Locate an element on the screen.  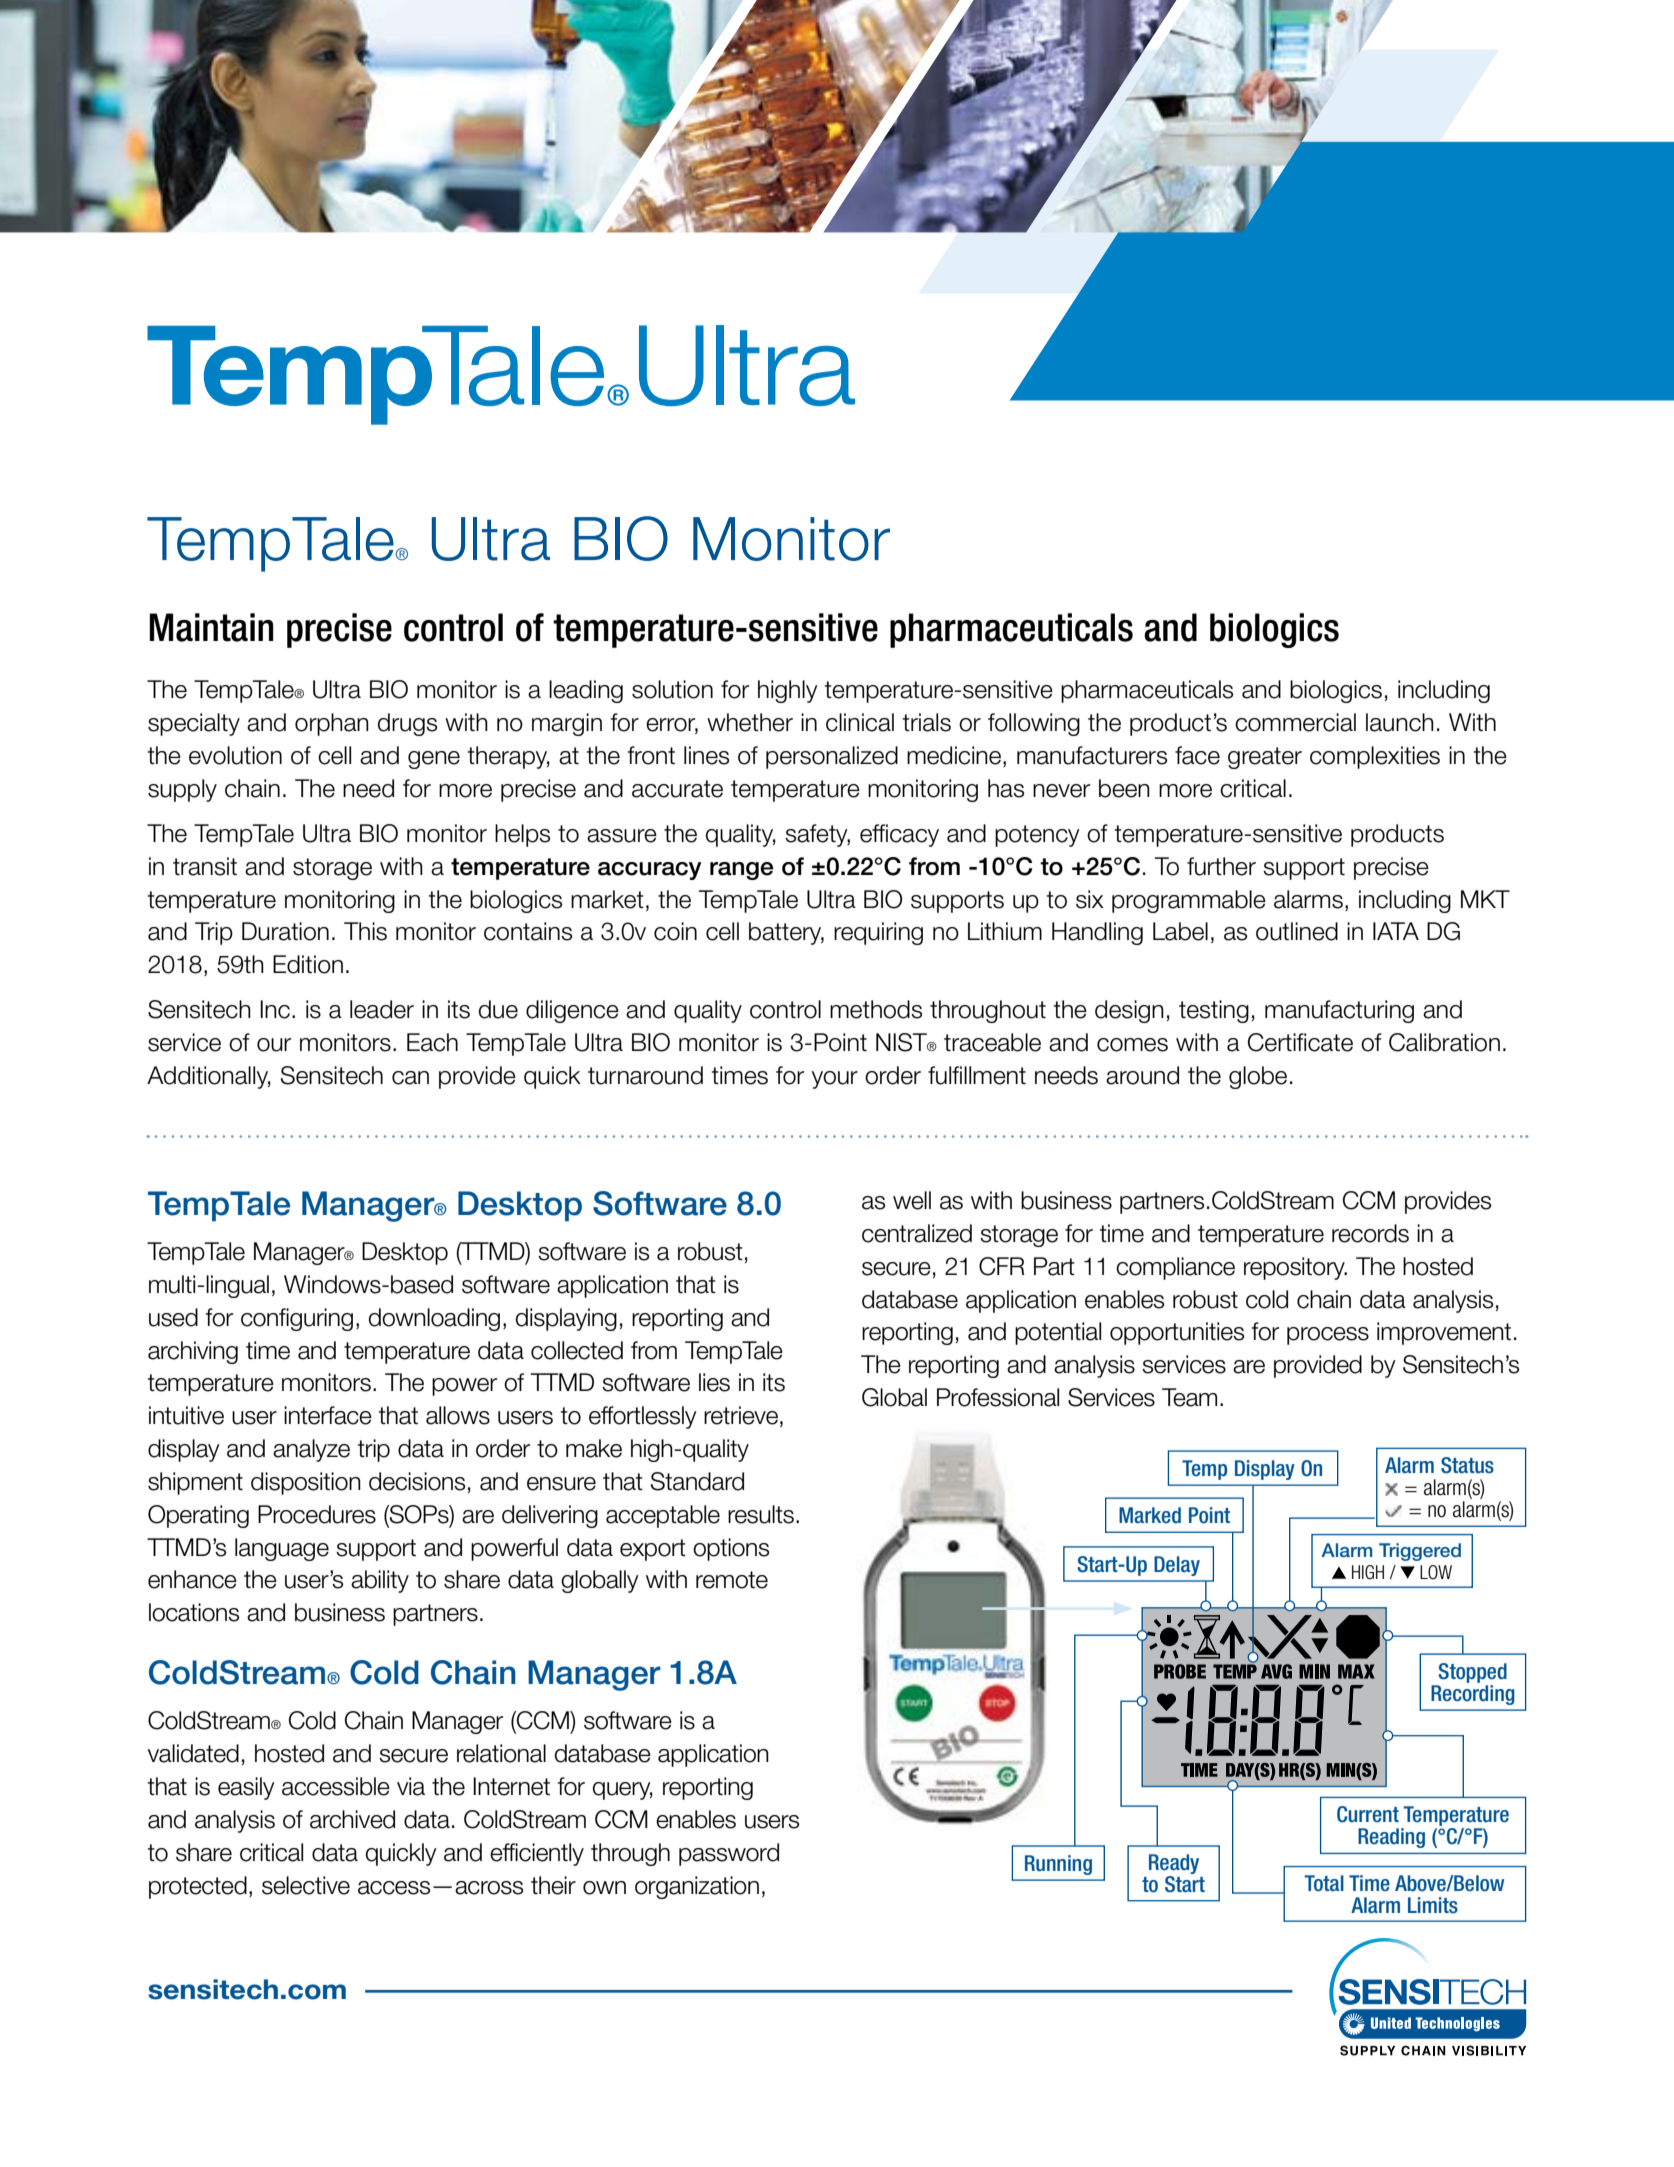
commercial is located at coordinates (1295, 722).
